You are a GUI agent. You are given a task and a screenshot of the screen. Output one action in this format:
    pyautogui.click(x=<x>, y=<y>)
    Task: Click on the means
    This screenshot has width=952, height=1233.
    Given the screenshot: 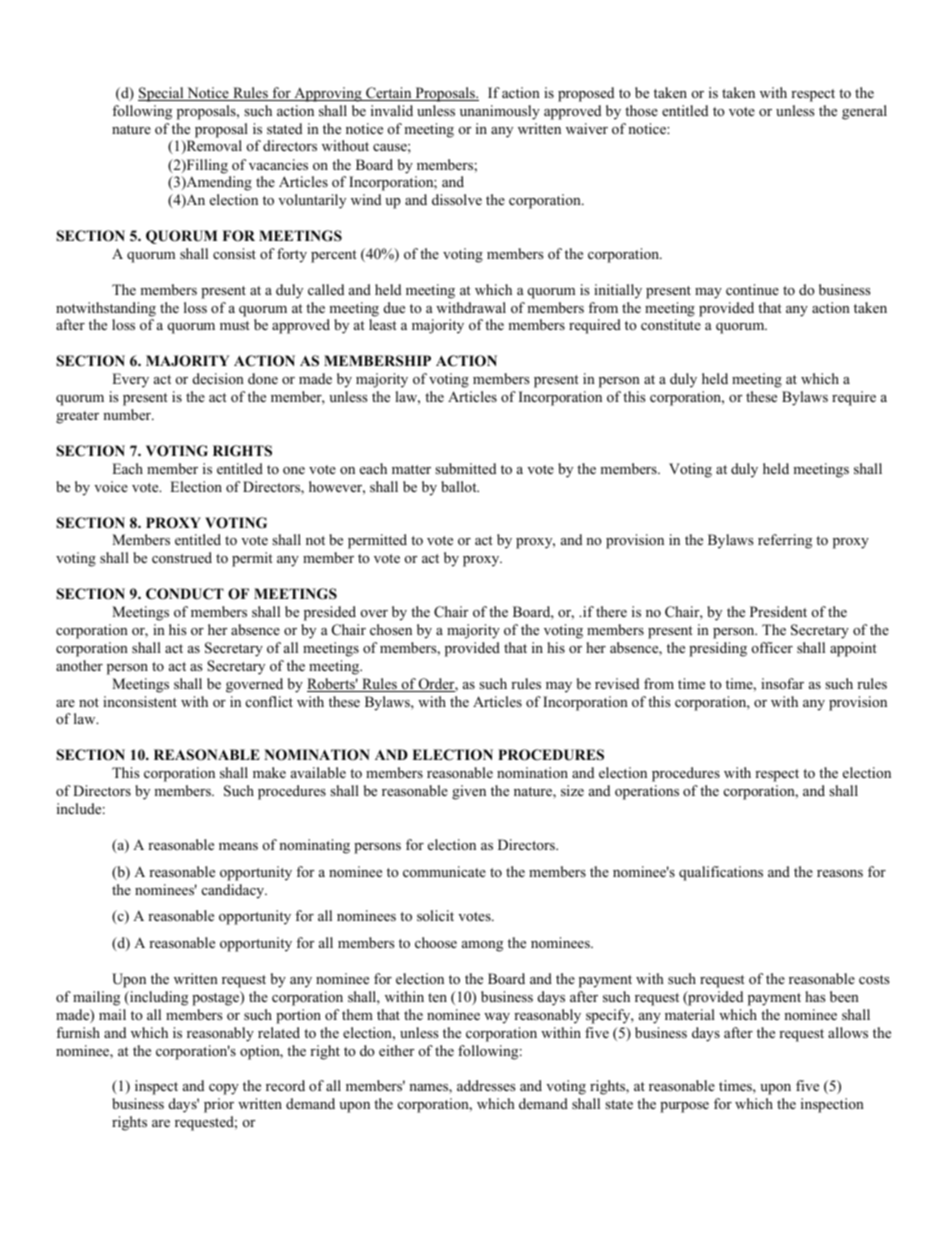 What is the action you would take?
    pyautogui.click(x=238, y=846)
